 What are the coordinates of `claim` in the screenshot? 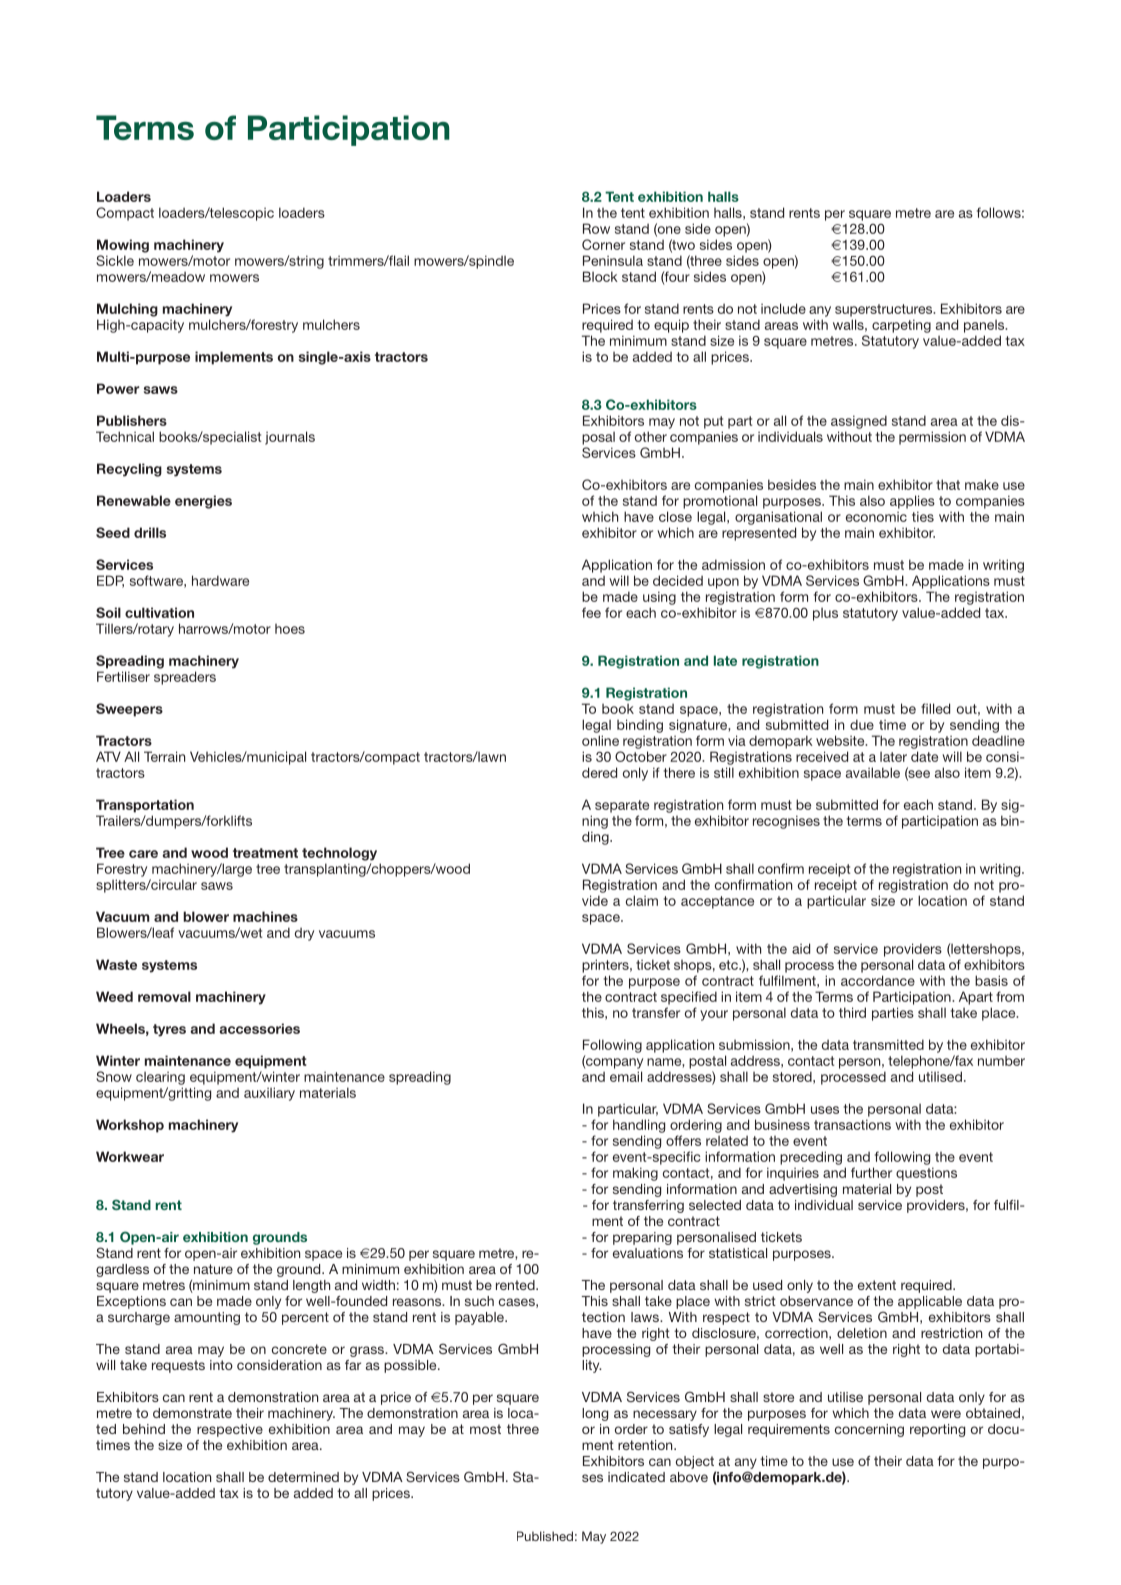 It's located at (642, 900).
